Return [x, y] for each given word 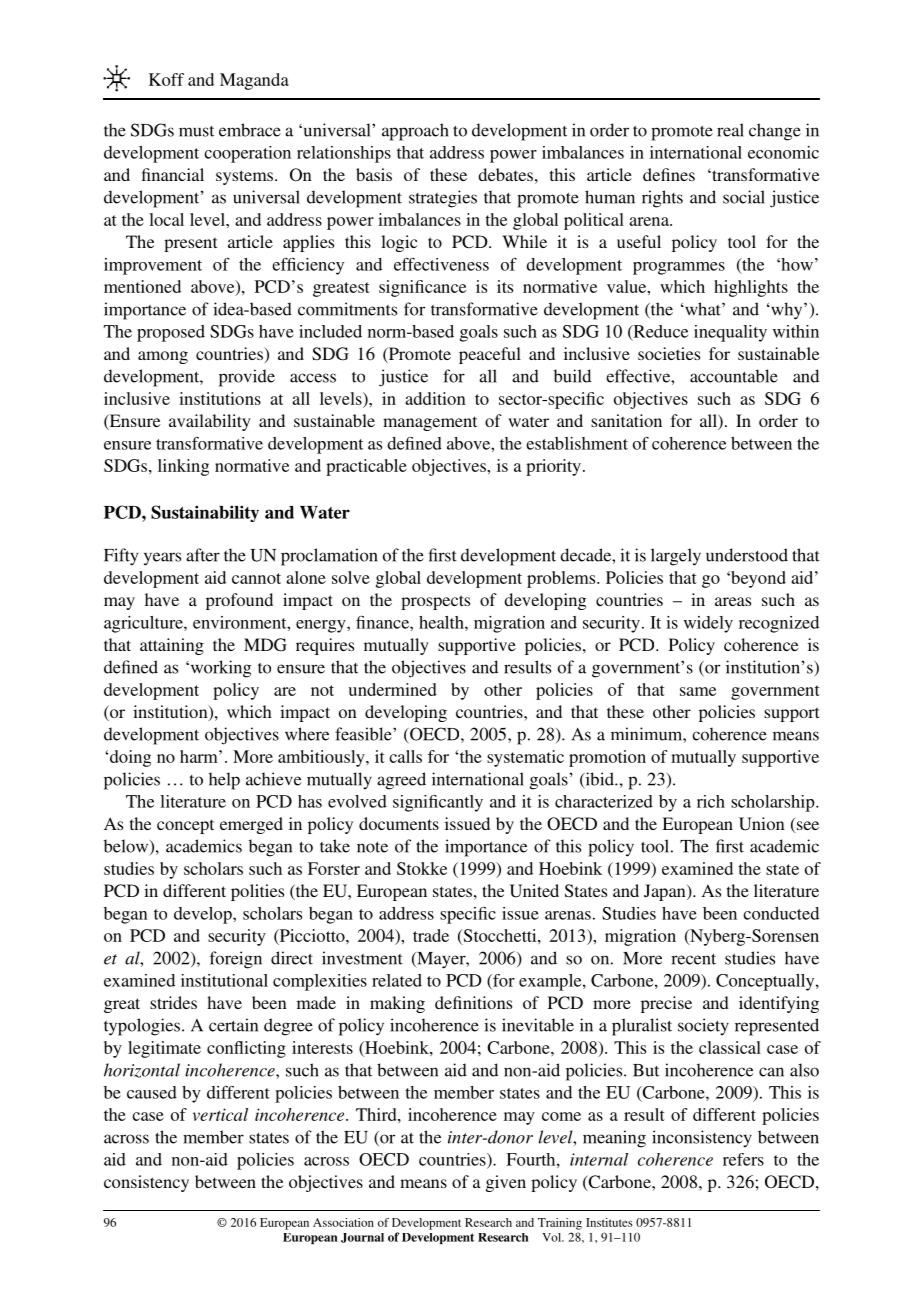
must [196, 131]
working [219, 669]
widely [708, 624]
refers [743, 1159]
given [506, 1183]
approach [415, 132]
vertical [220, 1114]
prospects [435, 602]
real [730, 130]
